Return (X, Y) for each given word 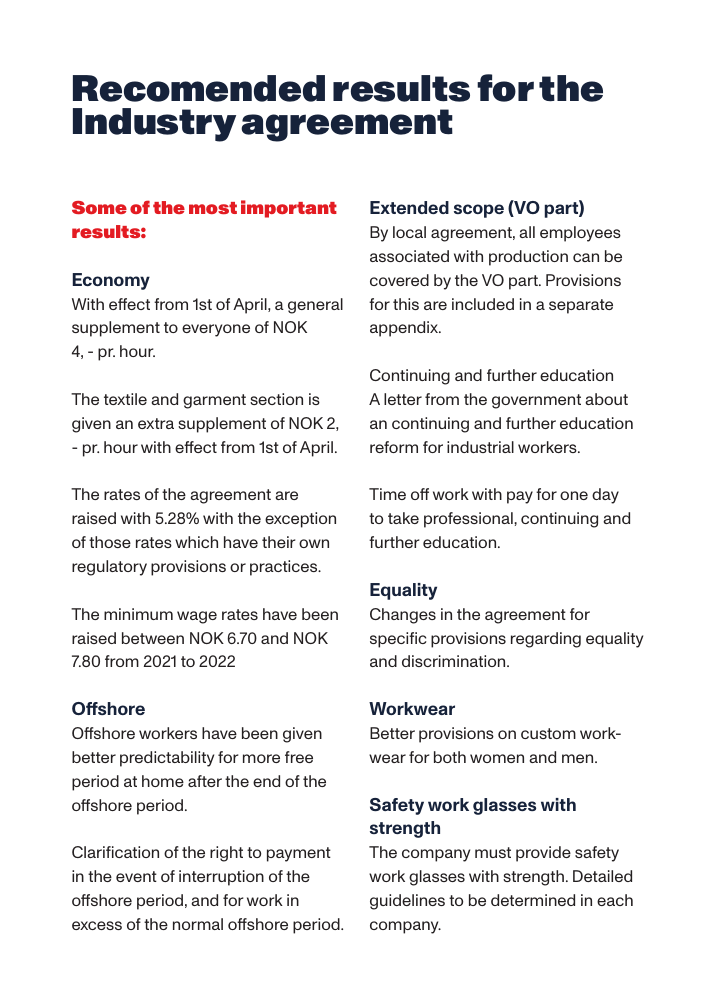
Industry (154, 125)
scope (479, 211)
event (136, 876)
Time (387, 494)
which (196, 542)
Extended (409, 207)
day (605, 496)
